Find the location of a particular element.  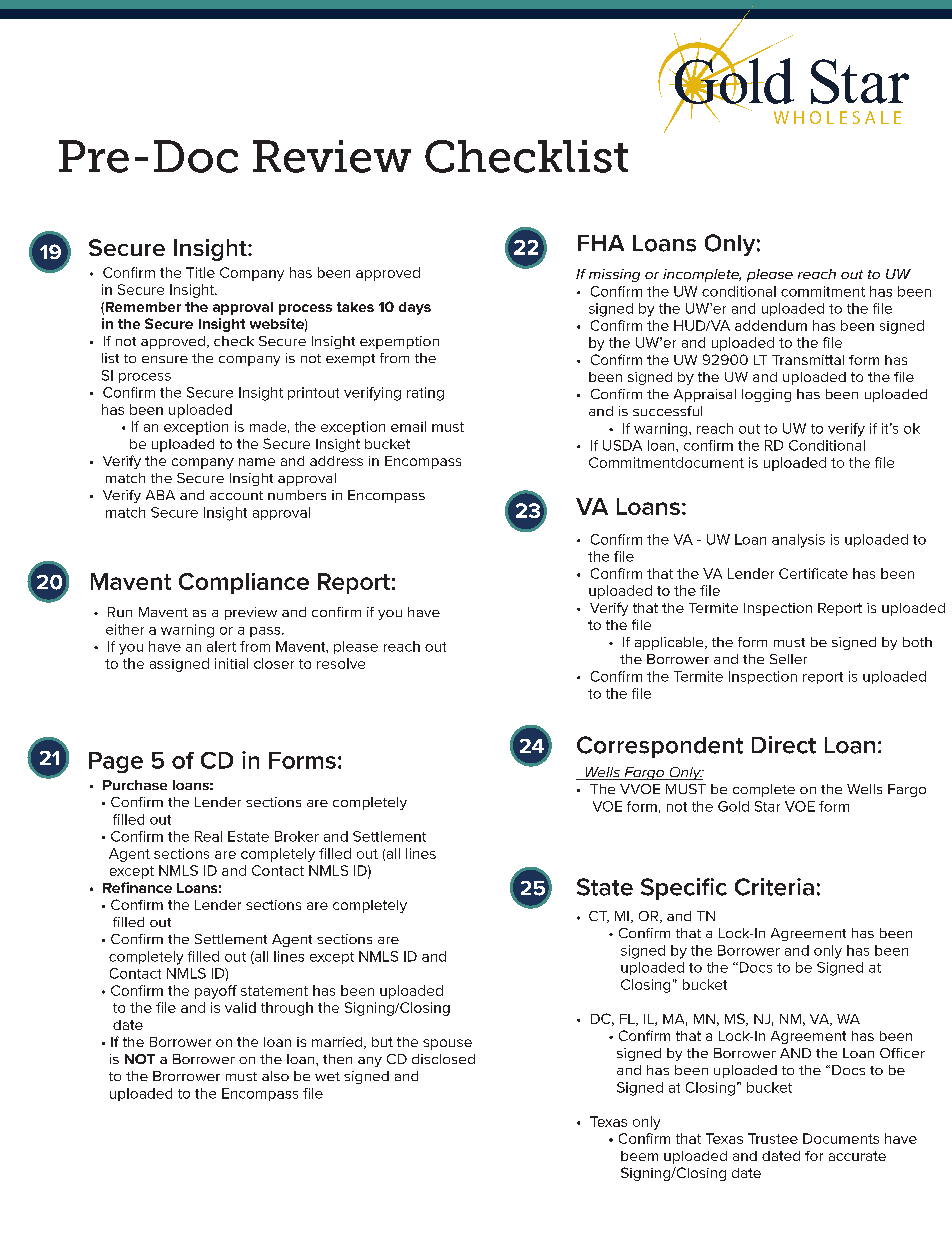

alert is located at coordinates (221, 646).
